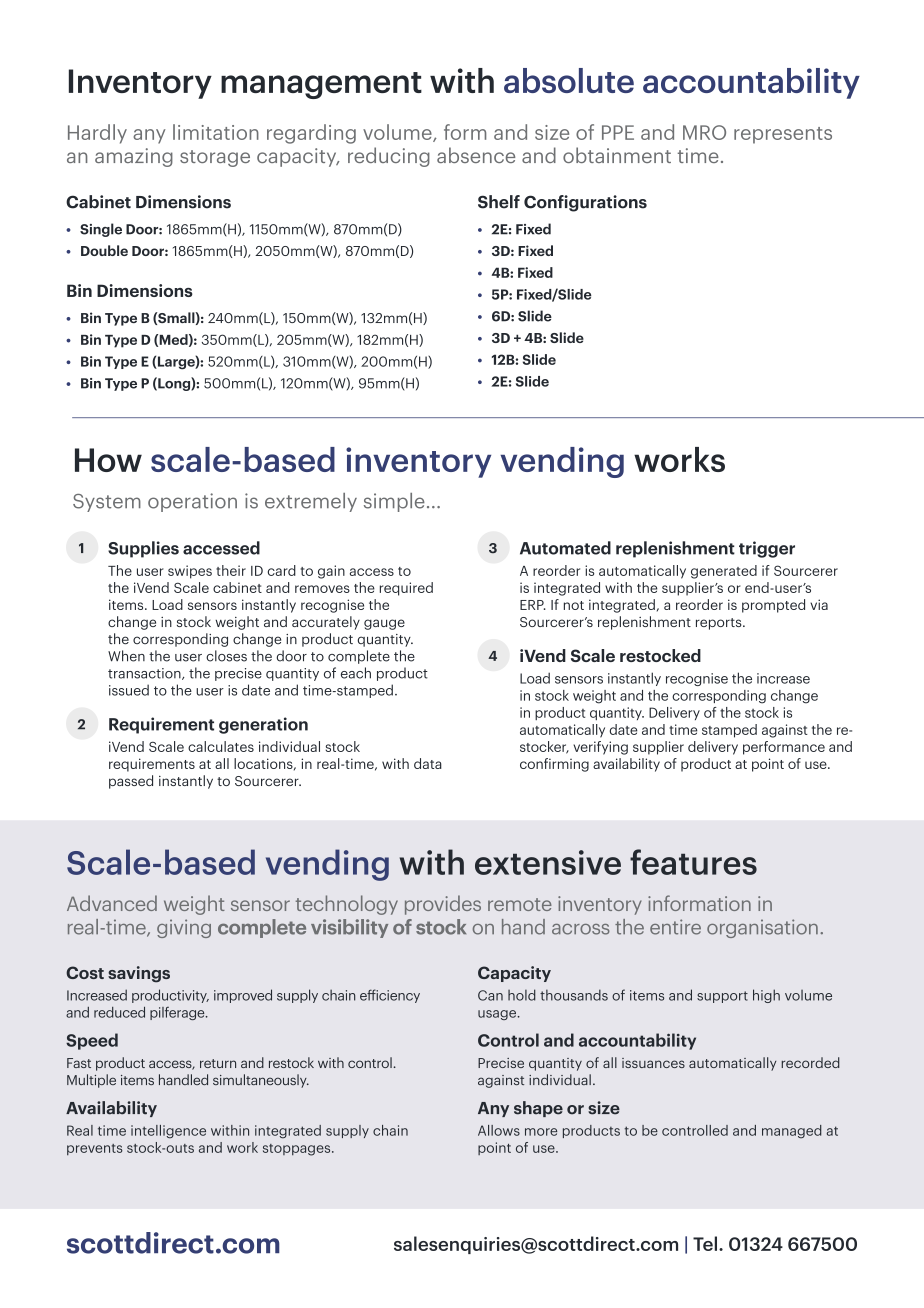 This image has height=1308, width=924. I want to click on required, so click(406, 589).
